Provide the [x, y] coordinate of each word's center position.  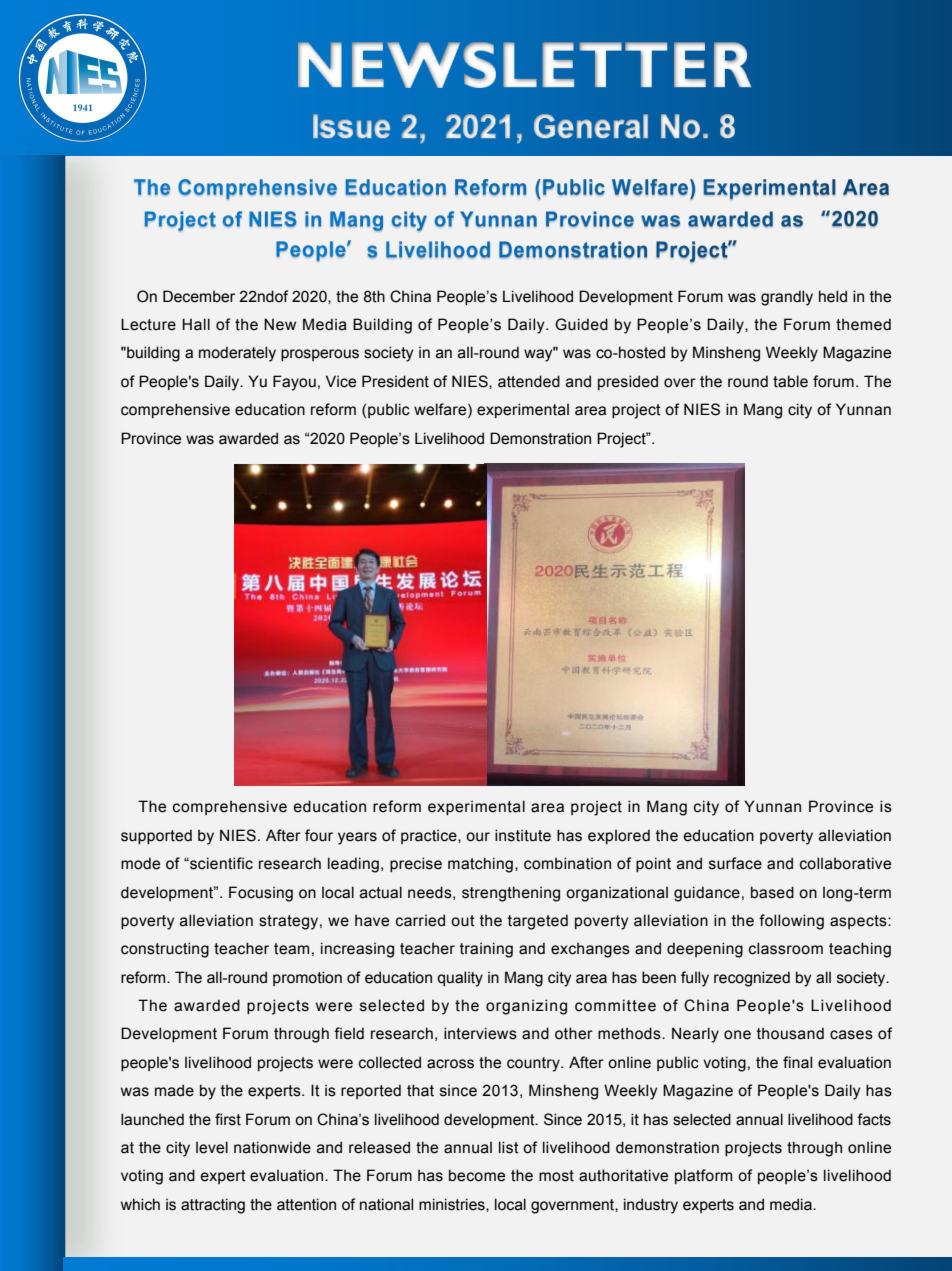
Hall [196, 324]
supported [156, 836]
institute [523, 835]
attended [529, 381]
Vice [341, 381]
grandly [787, 298]
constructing [165, 950]
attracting [213, 1206]
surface [735, 863]
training [486, 950]
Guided [581, 324]
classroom [786, 948]
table [790, 381]
